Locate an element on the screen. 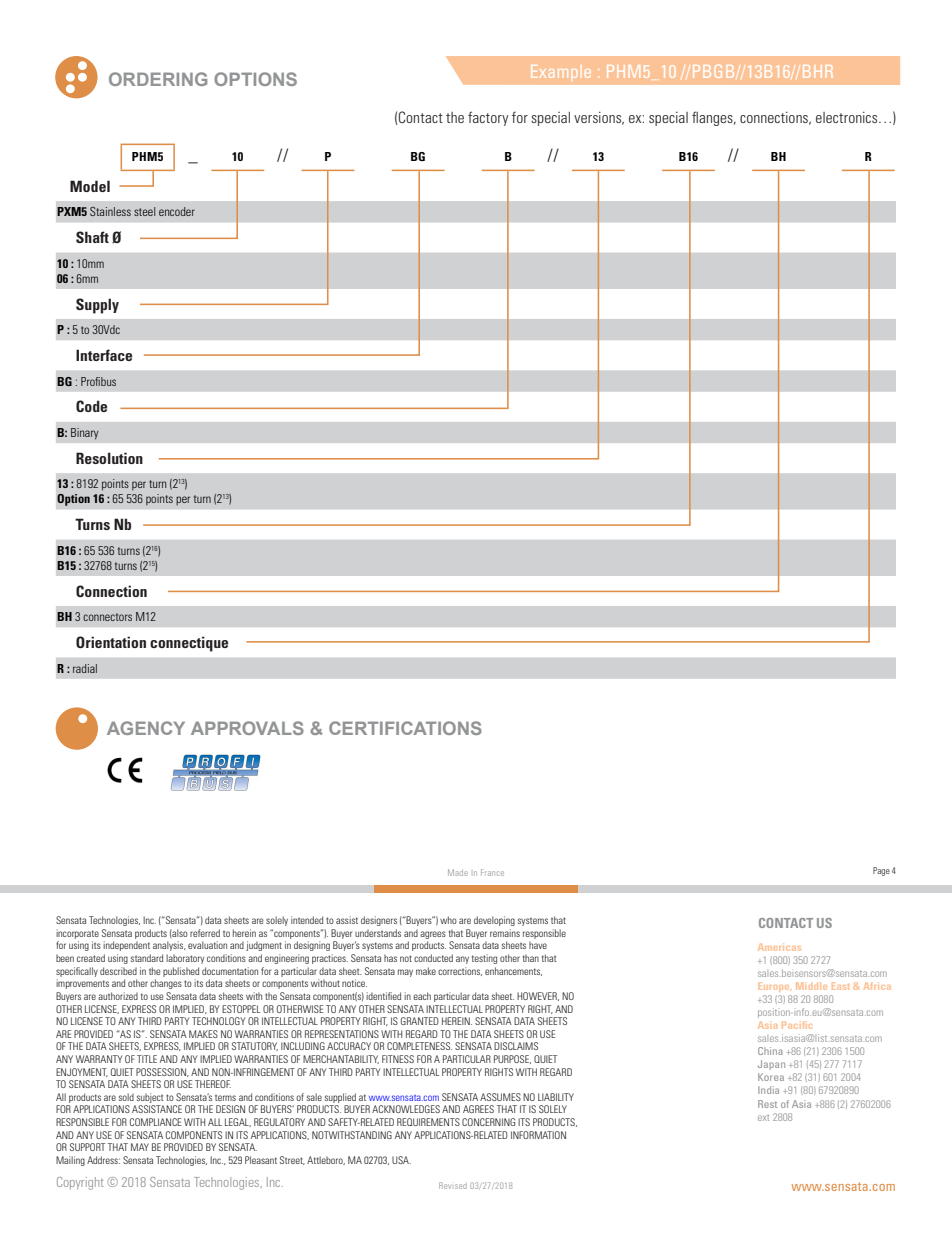 The image size is (952, 1233). Page is located at coordinates (881, 871).
